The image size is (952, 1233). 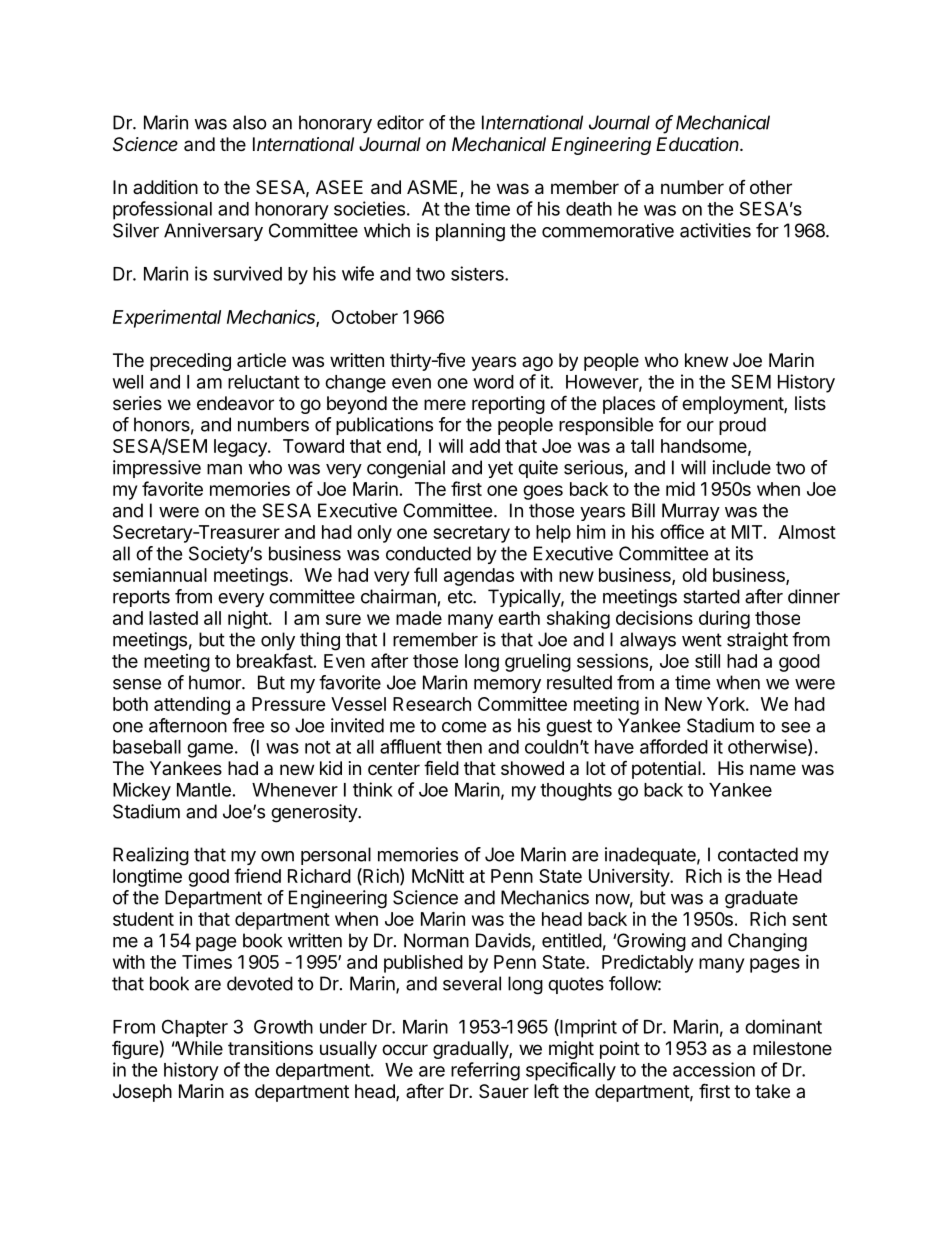 What do you see at coordinates (464, 747) in the document?
I see `then` at bounding box center [464, 747].
